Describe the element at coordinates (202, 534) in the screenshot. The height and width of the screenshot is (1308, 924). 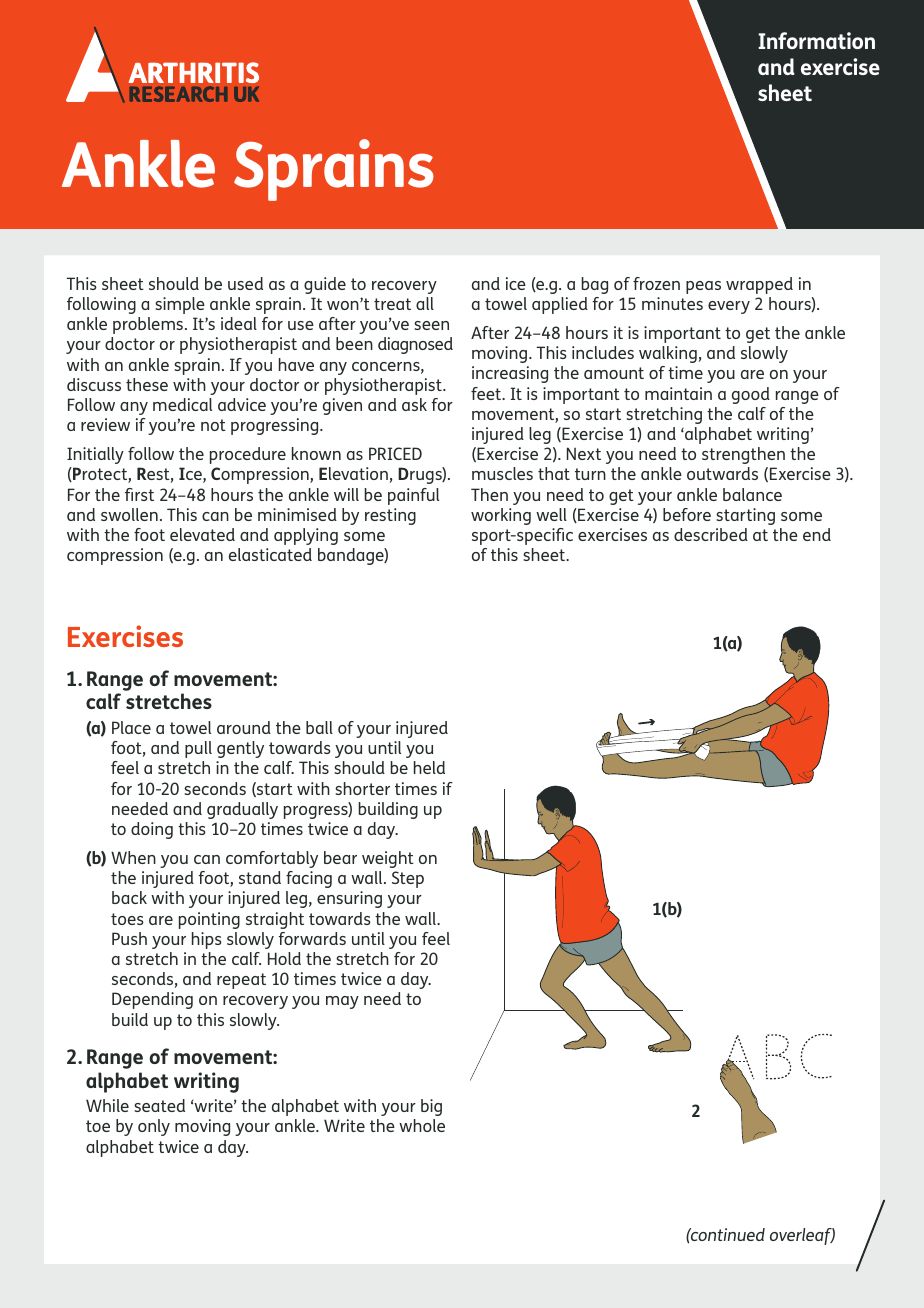
I see `elevated` at that location.
